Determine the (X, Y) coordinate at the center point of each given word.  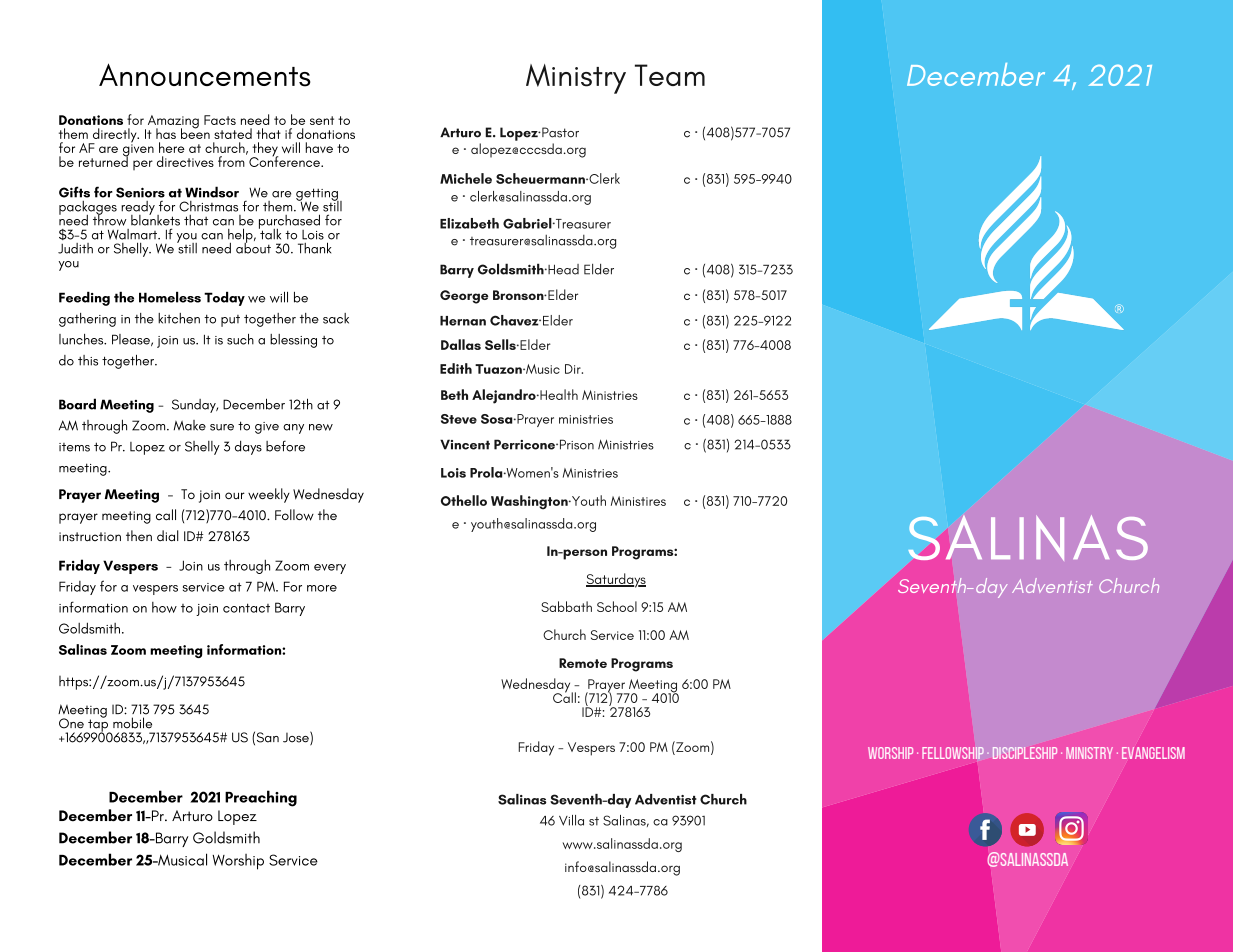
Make (190, 425)
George (464, 297)
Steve (459, 419)
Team (670, 75)
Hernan (463, 321)
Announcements (205, 75)
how (164, 607)
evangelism (1153, 753)
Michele (466, 178)
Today (224, 298)
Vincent (465, 444)
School (617, 606)
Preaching (261, 798)
